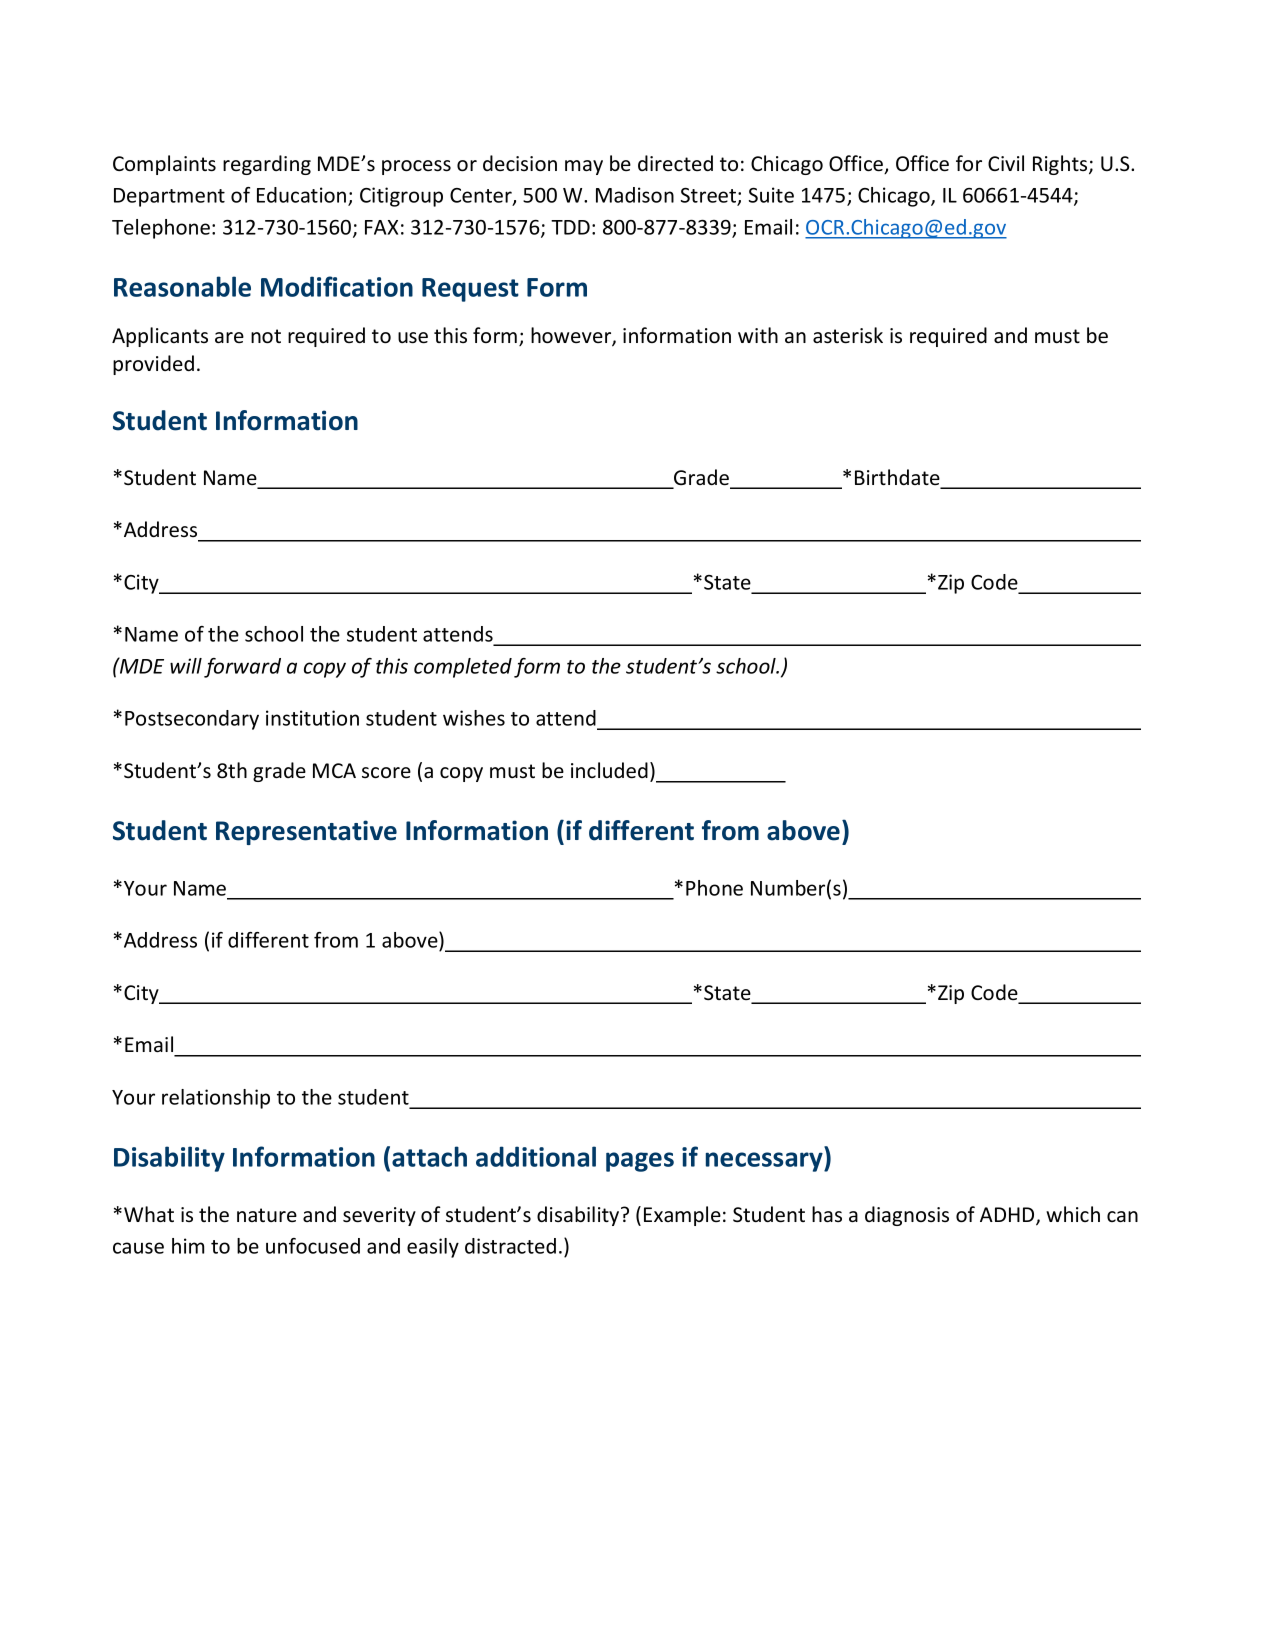  I want to click on Example, so click(682, 1216).
